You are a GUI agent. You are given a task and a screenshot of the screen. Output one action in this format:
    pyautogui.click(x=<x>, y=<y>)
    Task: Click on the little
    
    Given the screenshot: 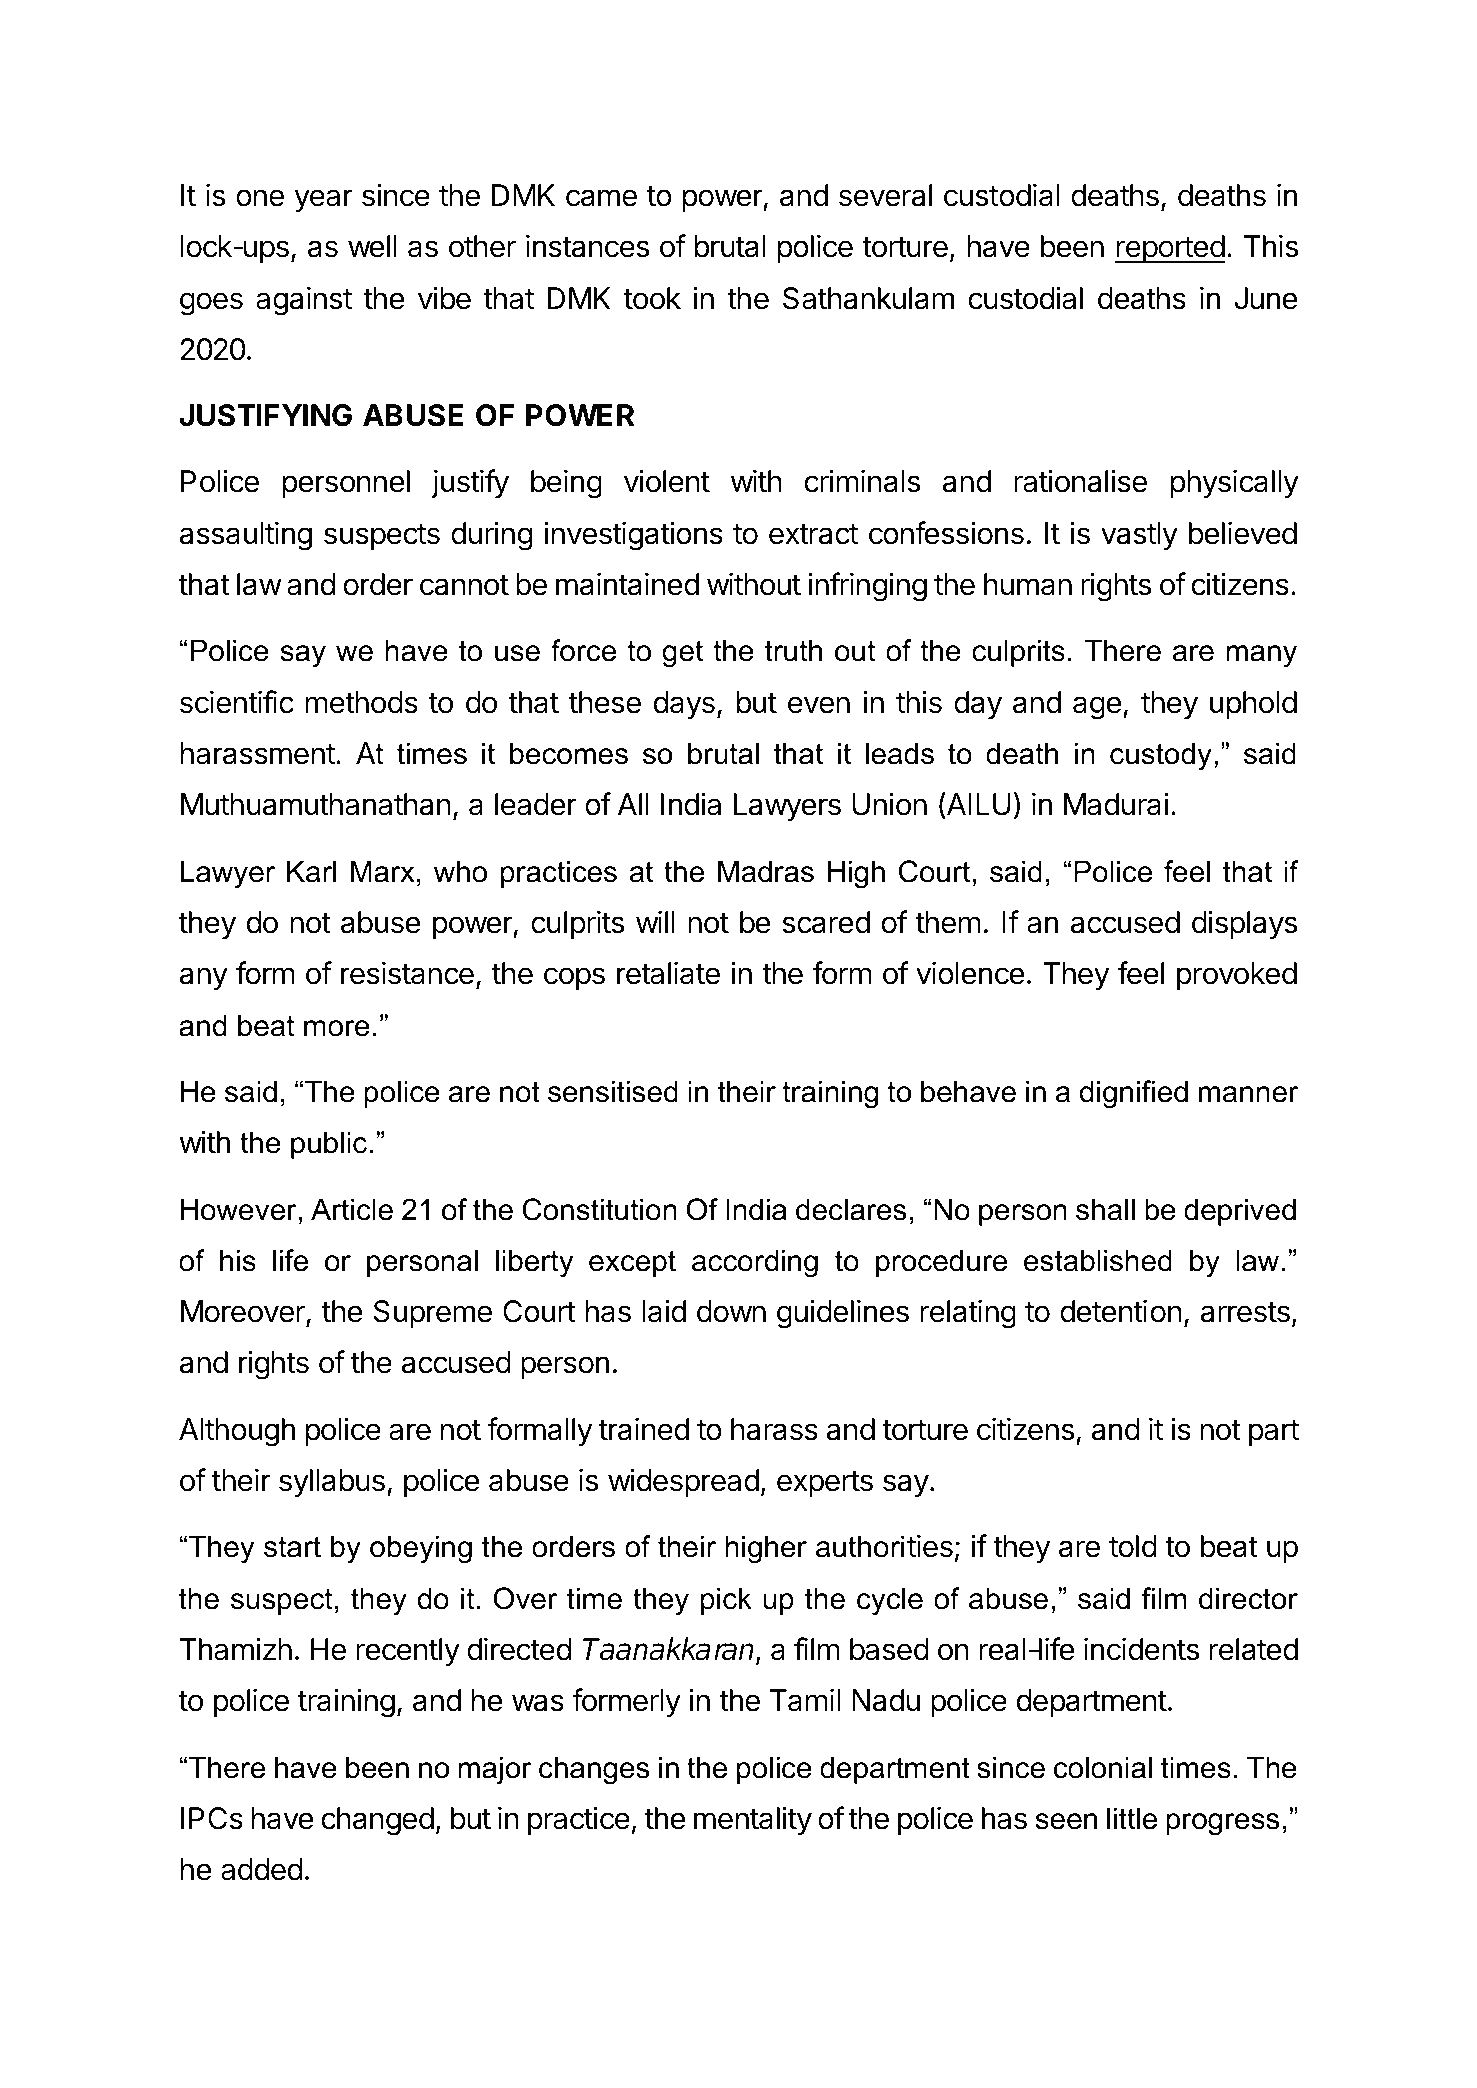 What is the action you would take?
    pyautogui.click(x=1132, y=1818)
